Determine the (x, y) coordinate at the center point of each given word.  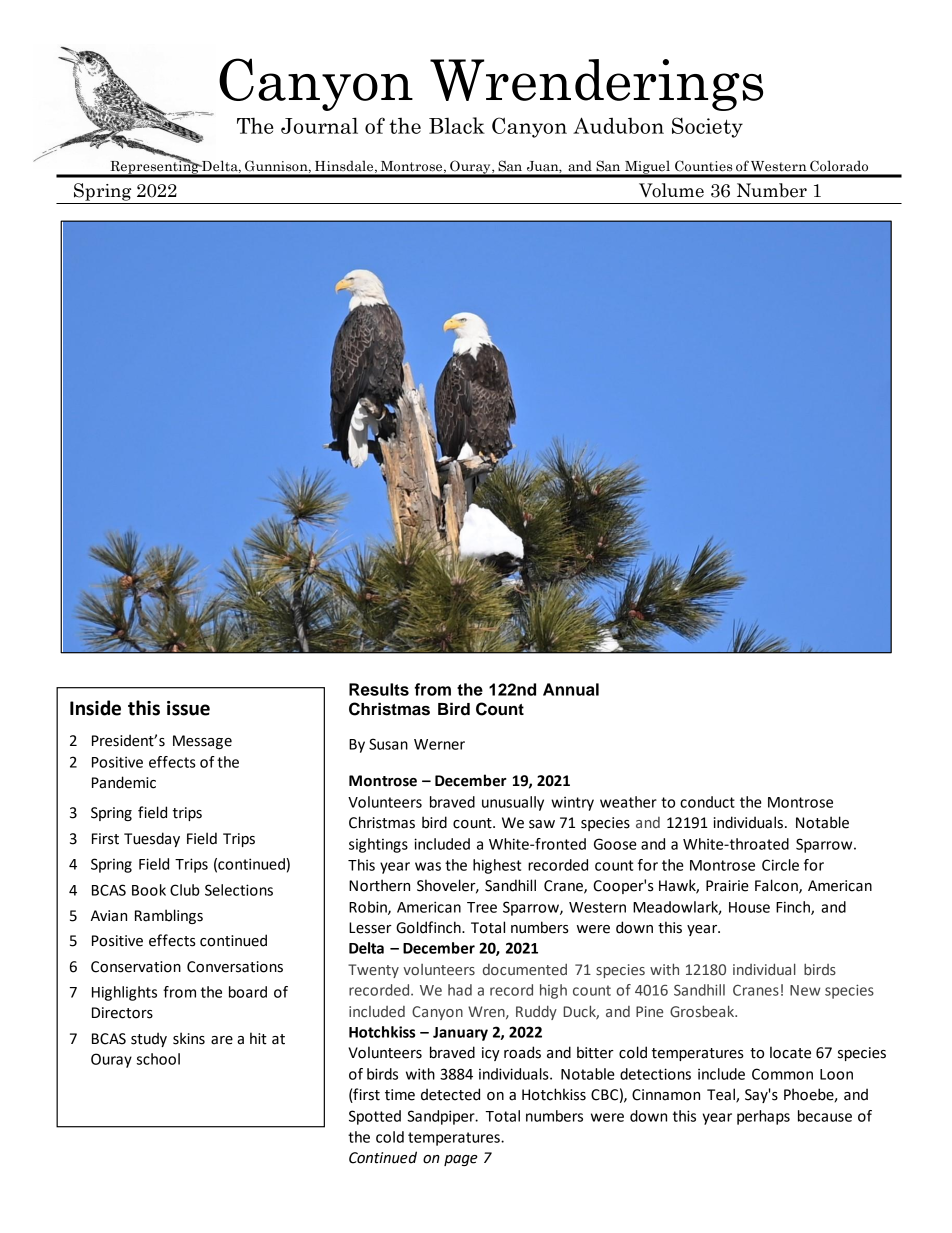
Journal (319, 125)
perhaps (763, 1117)
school (158, 1059)
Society (707, 127)
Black (457, 125)
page (461, 1160)
